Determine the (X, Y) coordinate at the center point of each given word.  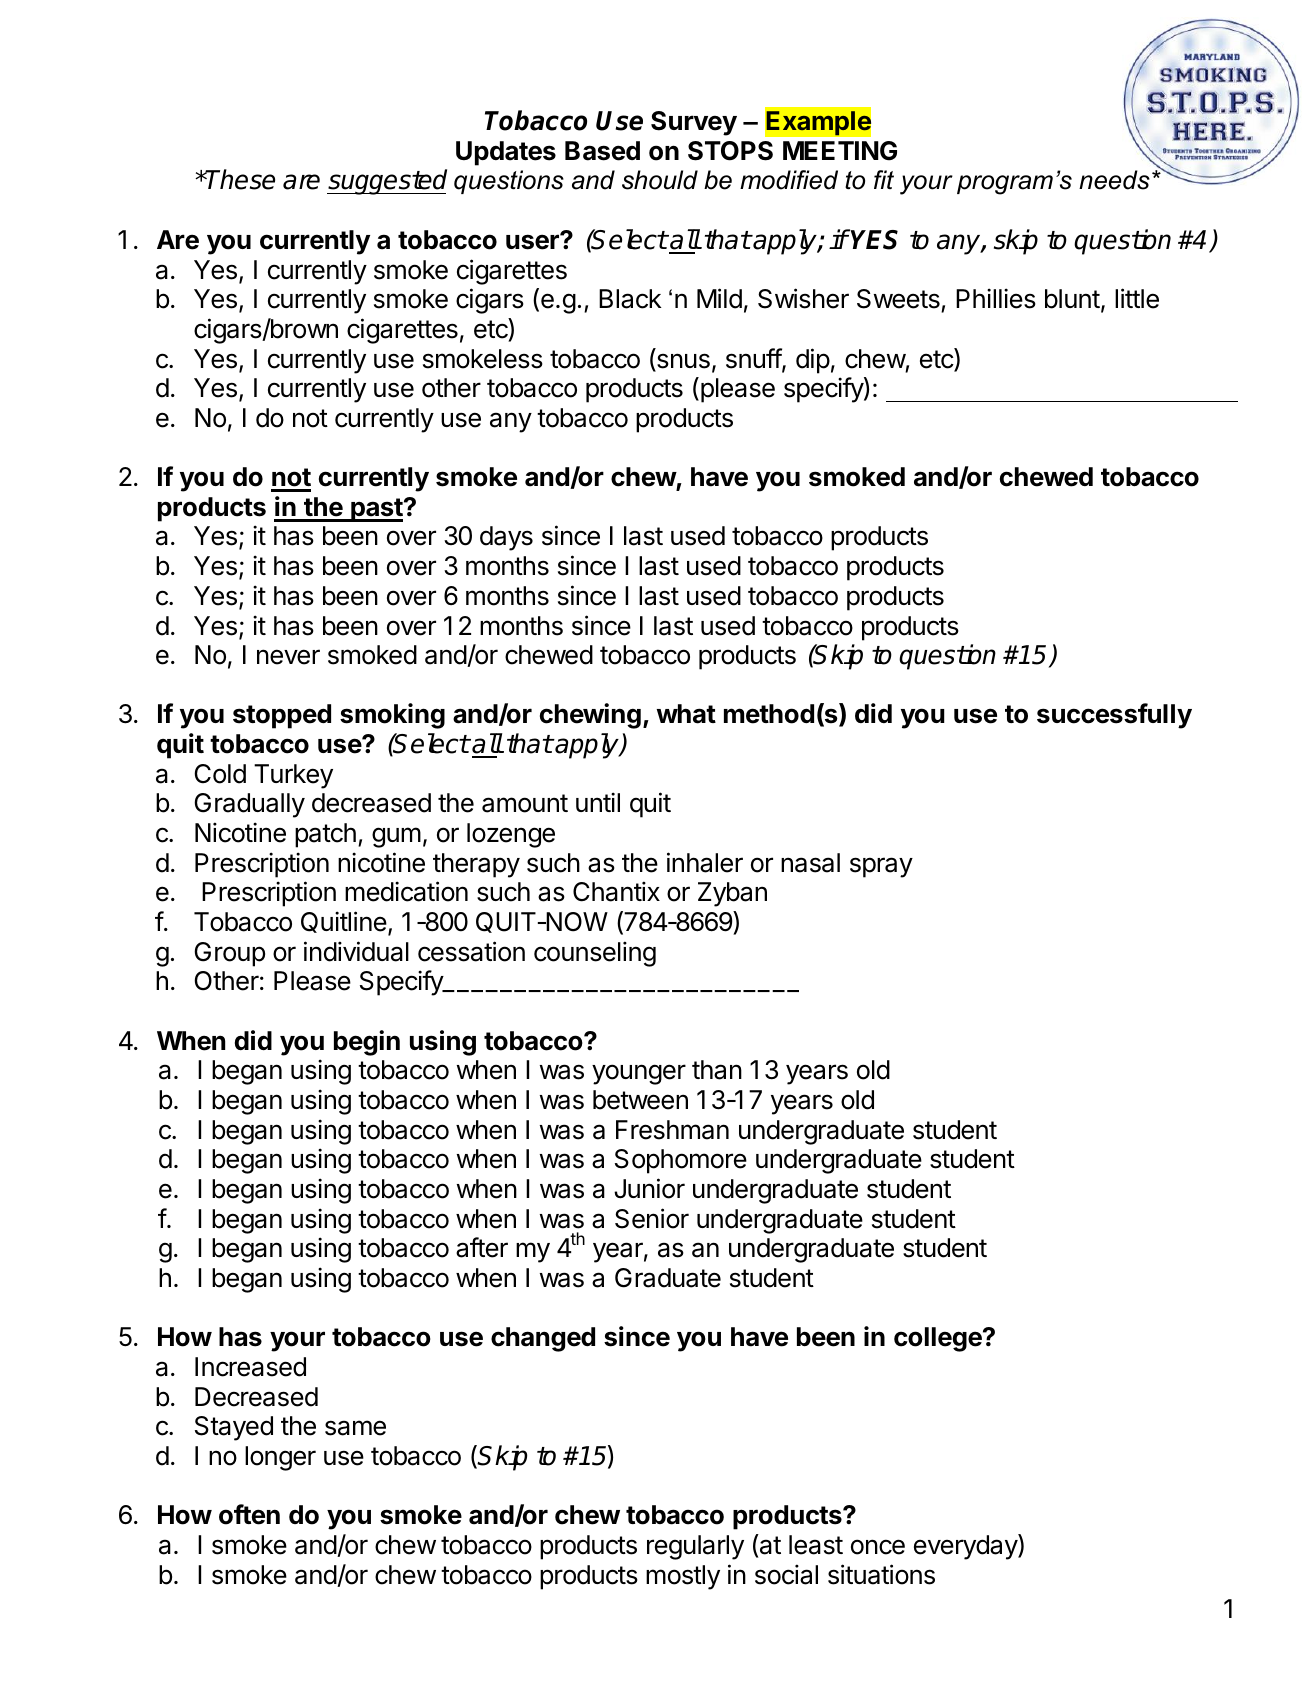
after (482, 1247)
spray (881, 867)
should (660, 180)
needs (1114, 180)
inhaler (705, 862)
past (377, 510)
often (249, 1514)
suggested (387, 182)
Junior (649, 1188)
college (939, 1339)
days (506, 538)
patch (325, 835)
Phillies (996, 298)
